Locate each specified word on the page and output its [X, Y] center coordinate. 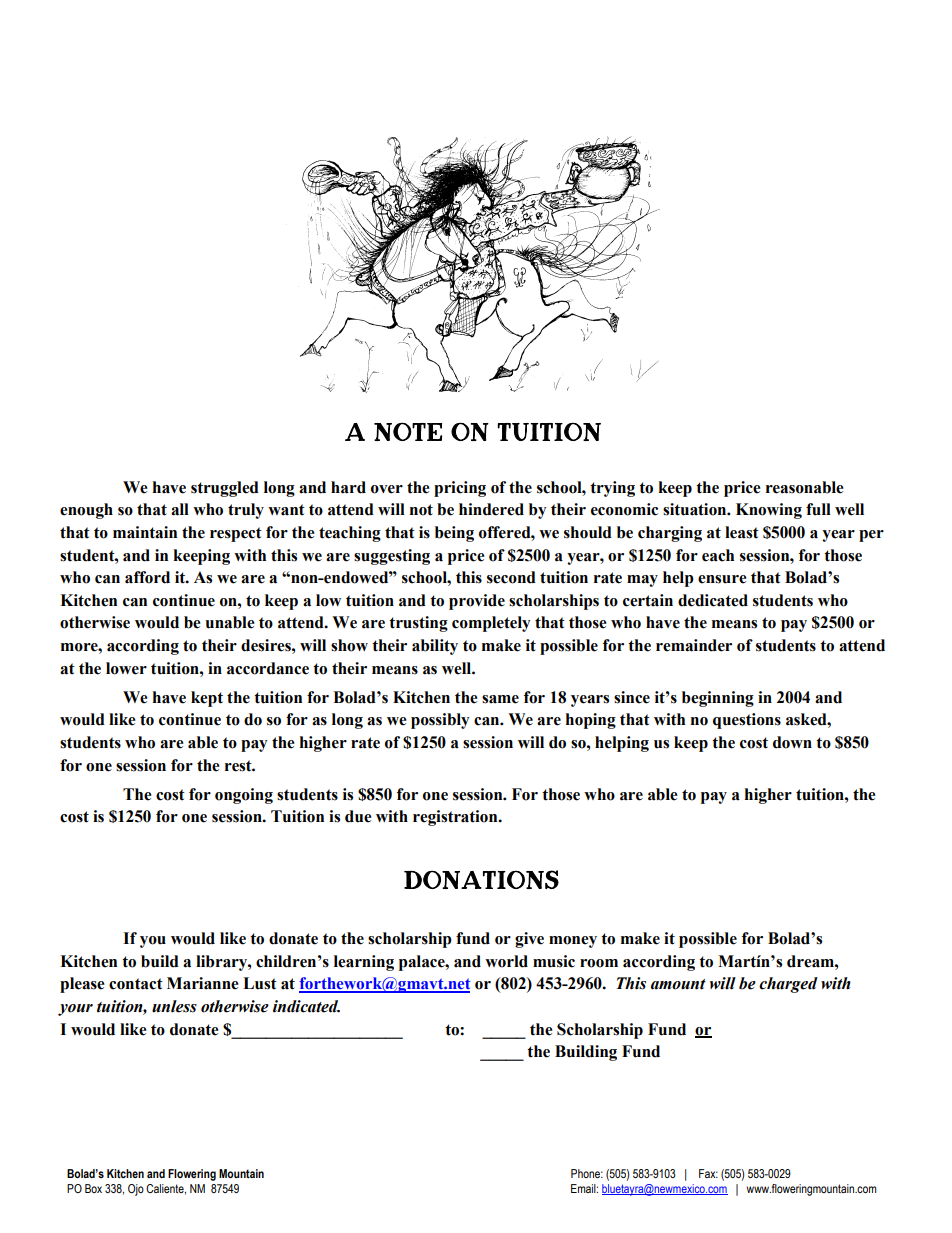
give [529, 940]
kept [207, 699]
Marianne [203, 983]
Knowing [769, 511]
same [500, 699]
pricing [460, 489]
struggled [225, 489]
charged [788, 985]
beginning [718, 699]
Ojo [136, 1190]
